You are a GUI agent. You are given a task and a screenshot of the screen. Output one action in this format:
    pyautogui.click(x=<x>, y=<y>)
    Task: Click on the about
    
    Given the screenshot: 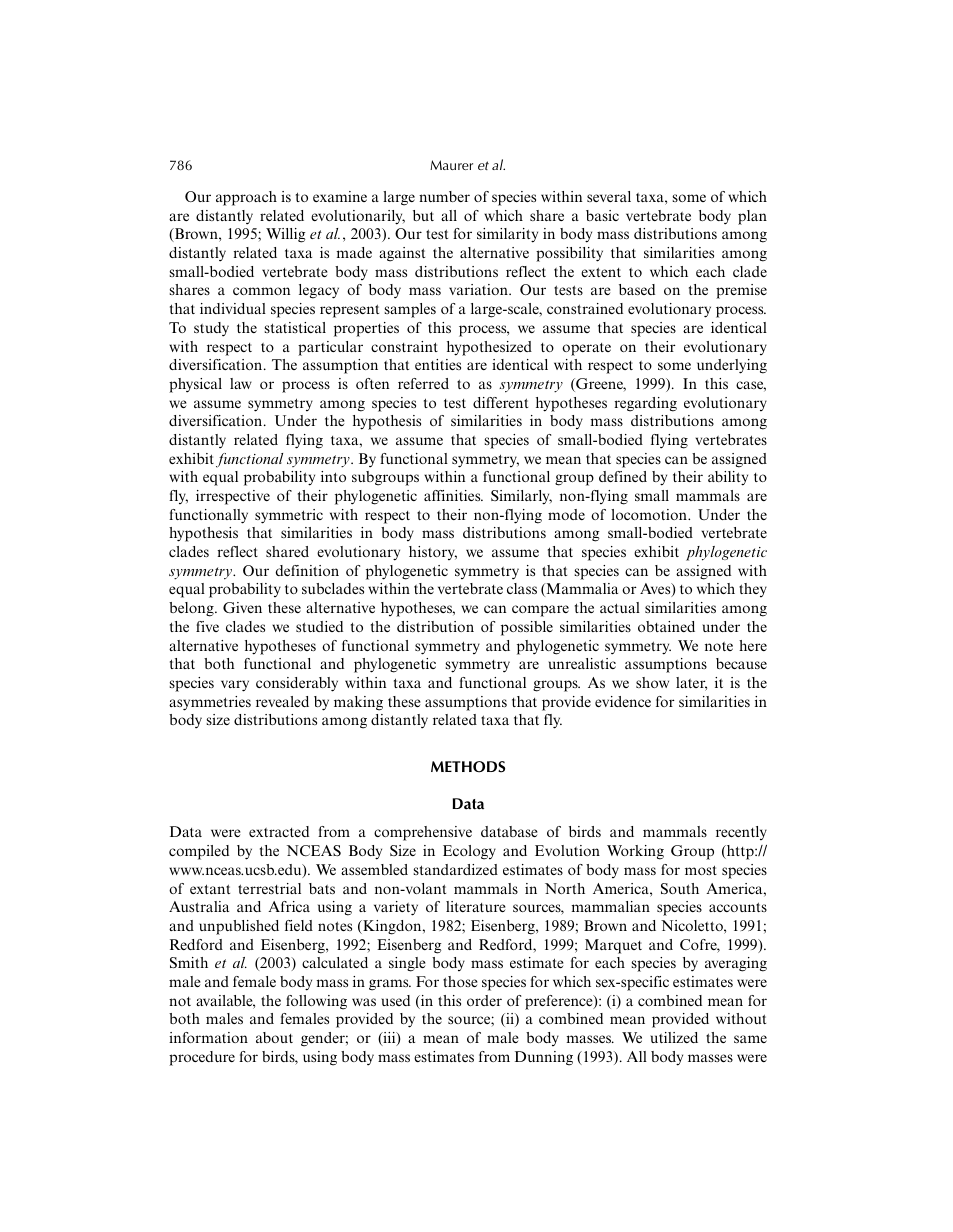 What is the action you would take?
    pyautogui.click(x=274, y=1037)
